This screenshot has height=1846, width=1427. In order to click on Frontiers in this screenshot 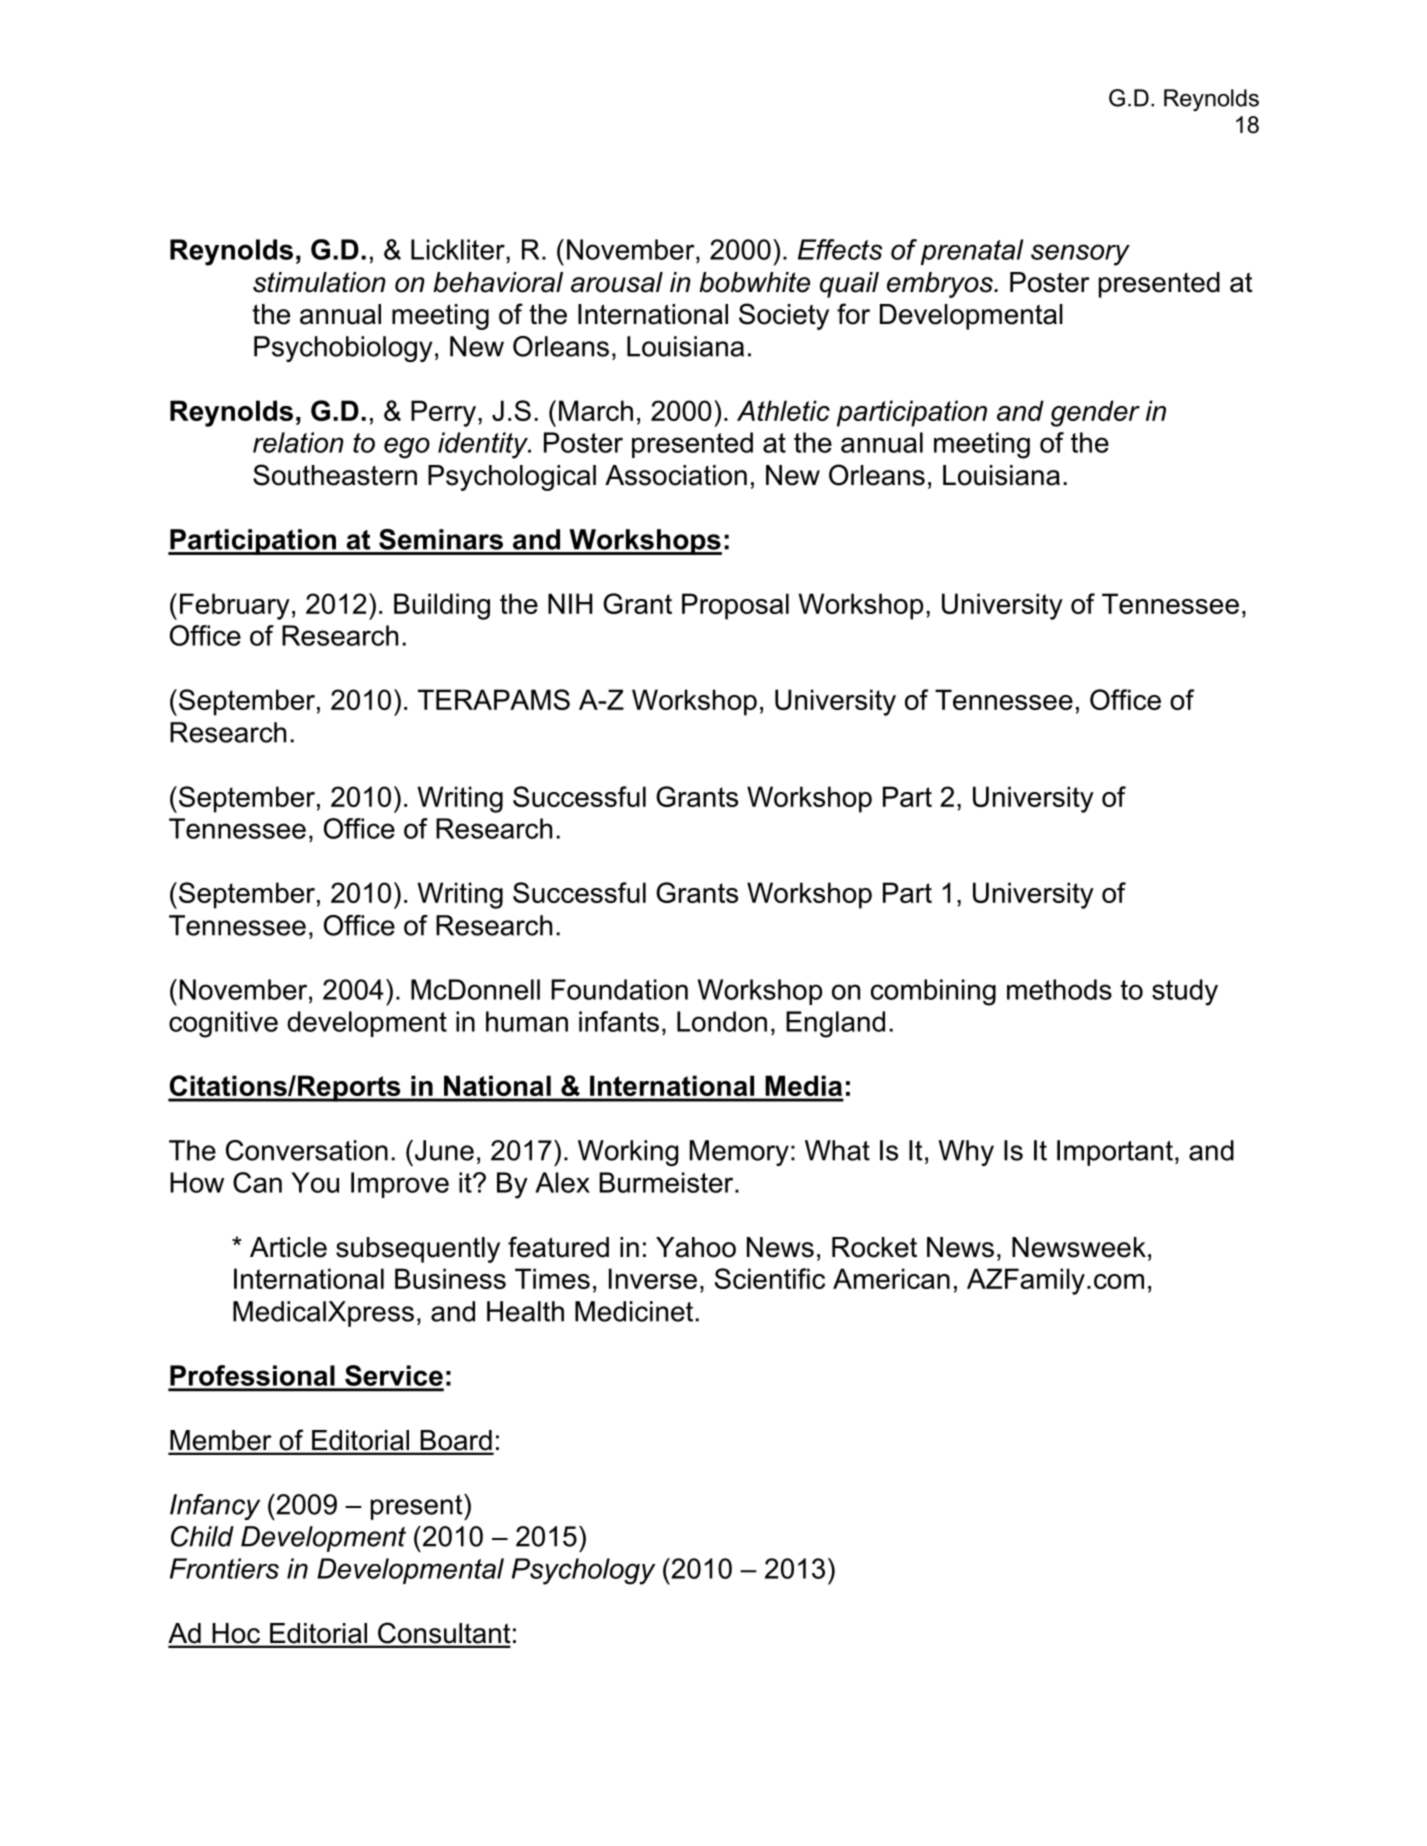, I will do `click(224, 1568)`.
